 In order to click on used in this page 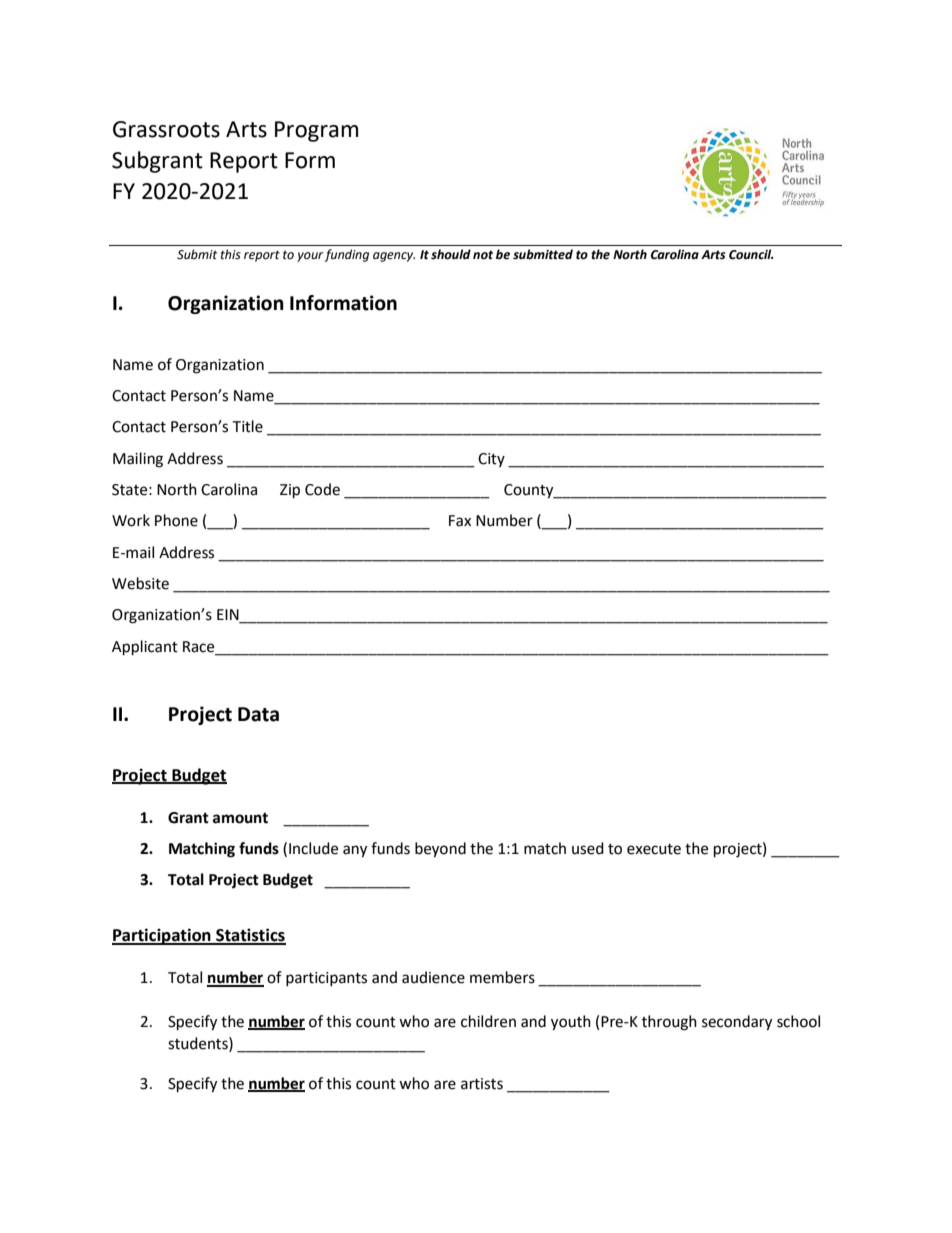, I will do `click(588, 848)`.
